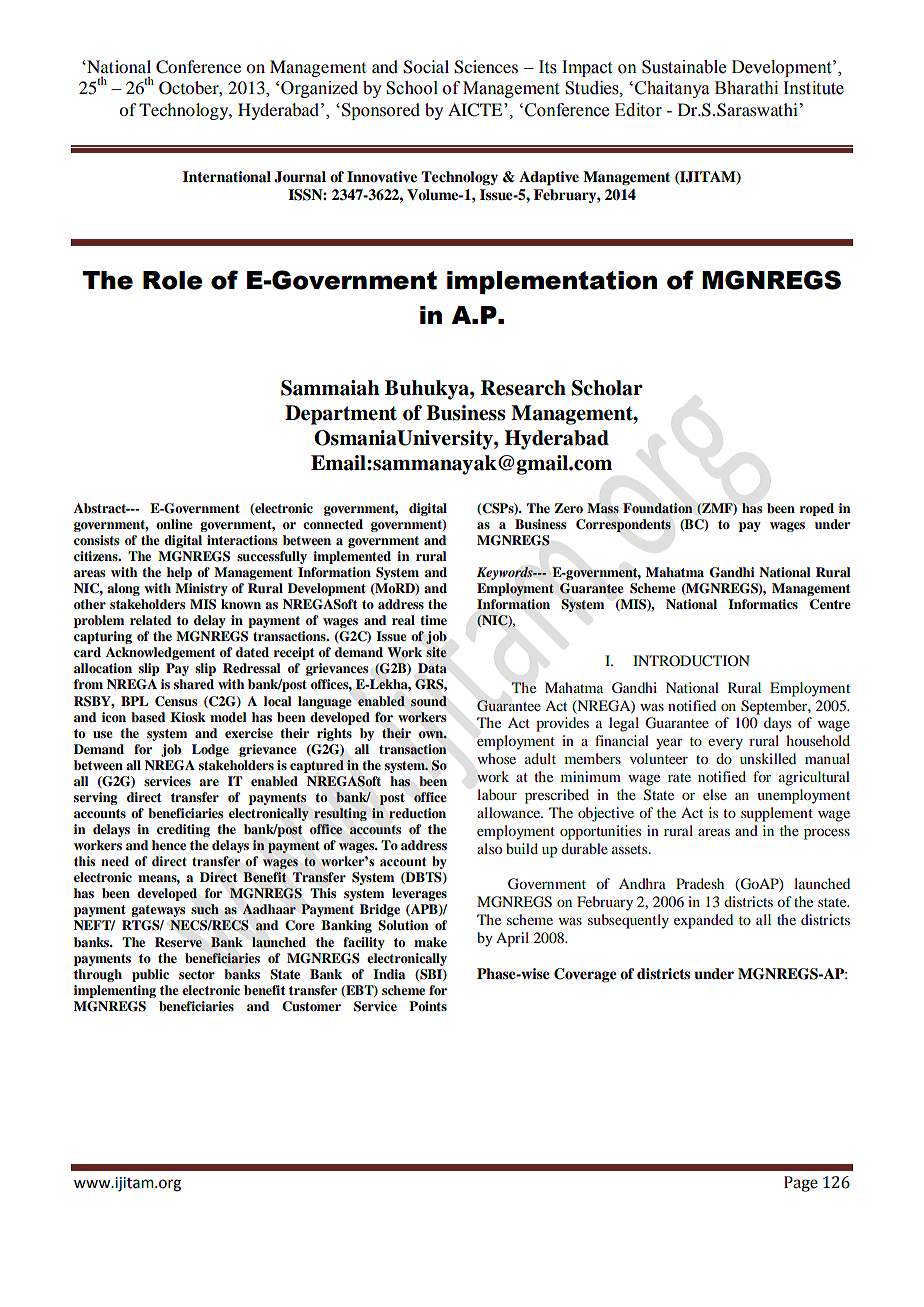 The image size is (924, 1307). What do you see at coordinates (115, 991) in the screenshot?
I see `implementing` at bounding box center [115, 991].
